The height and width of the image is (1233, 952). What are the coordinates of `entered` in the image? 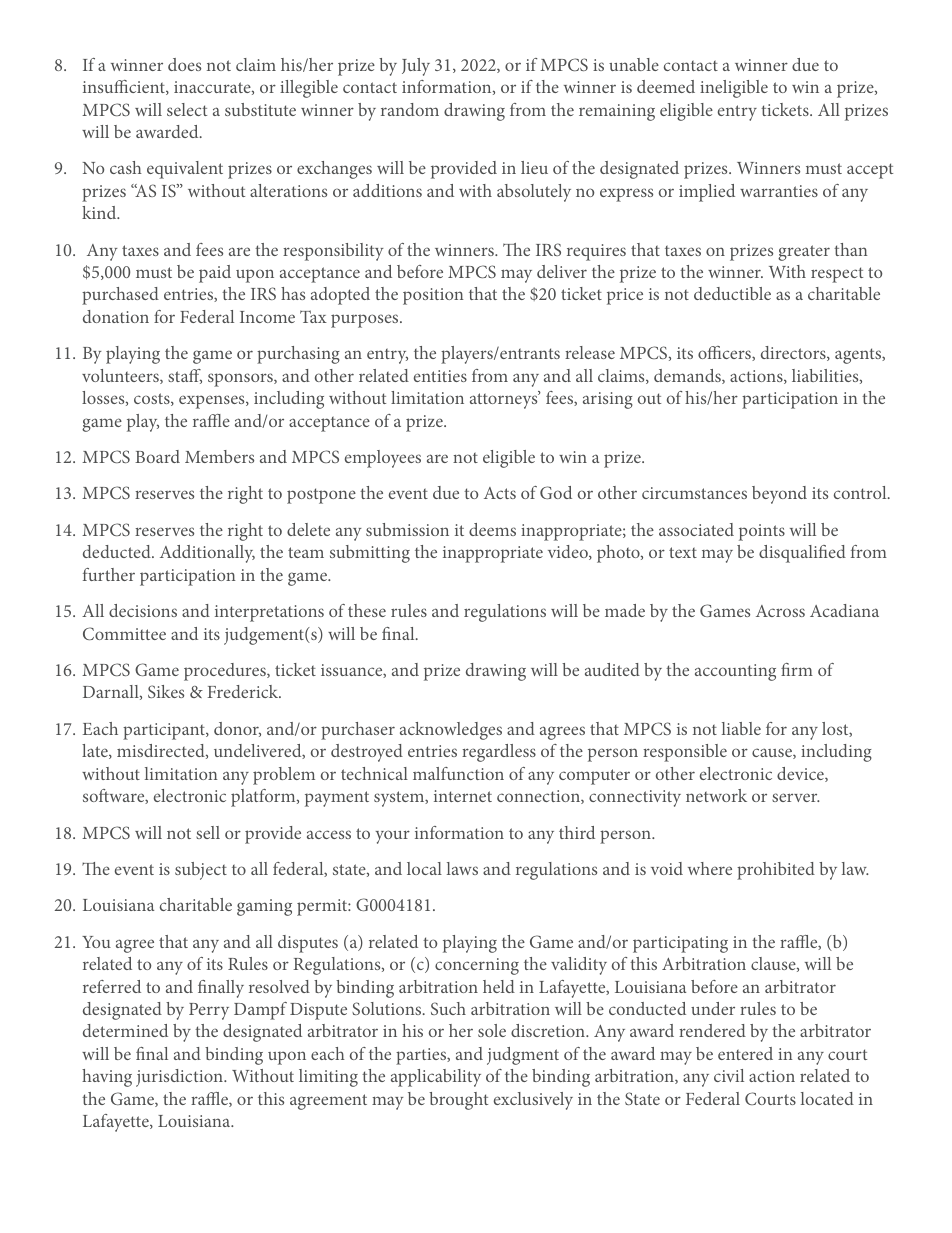 It's located at (745, 1053).
